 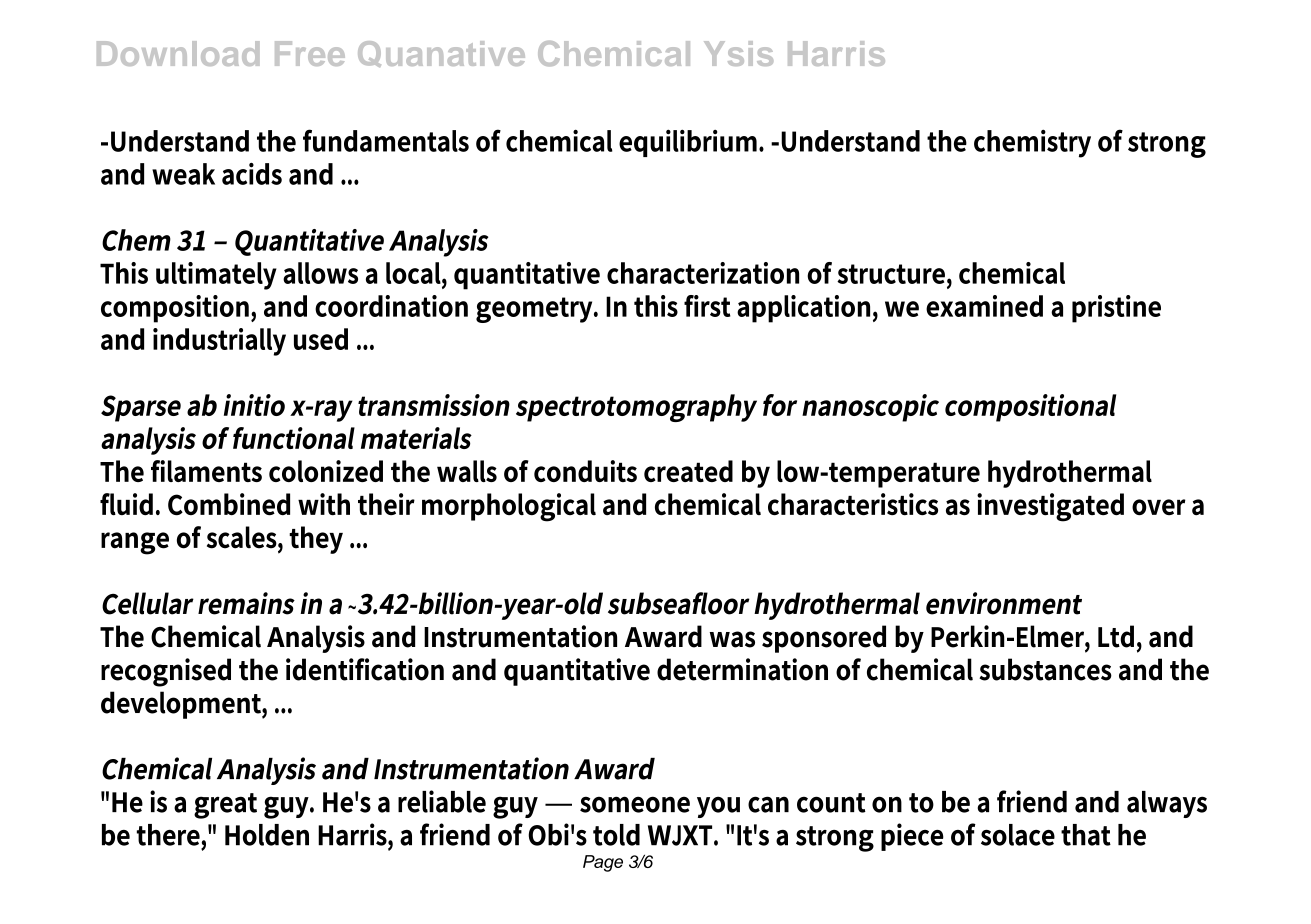 What do you see at coordinates (254, 405) in the screenshot?
I see `initio` at bounding box center [254, 405].
